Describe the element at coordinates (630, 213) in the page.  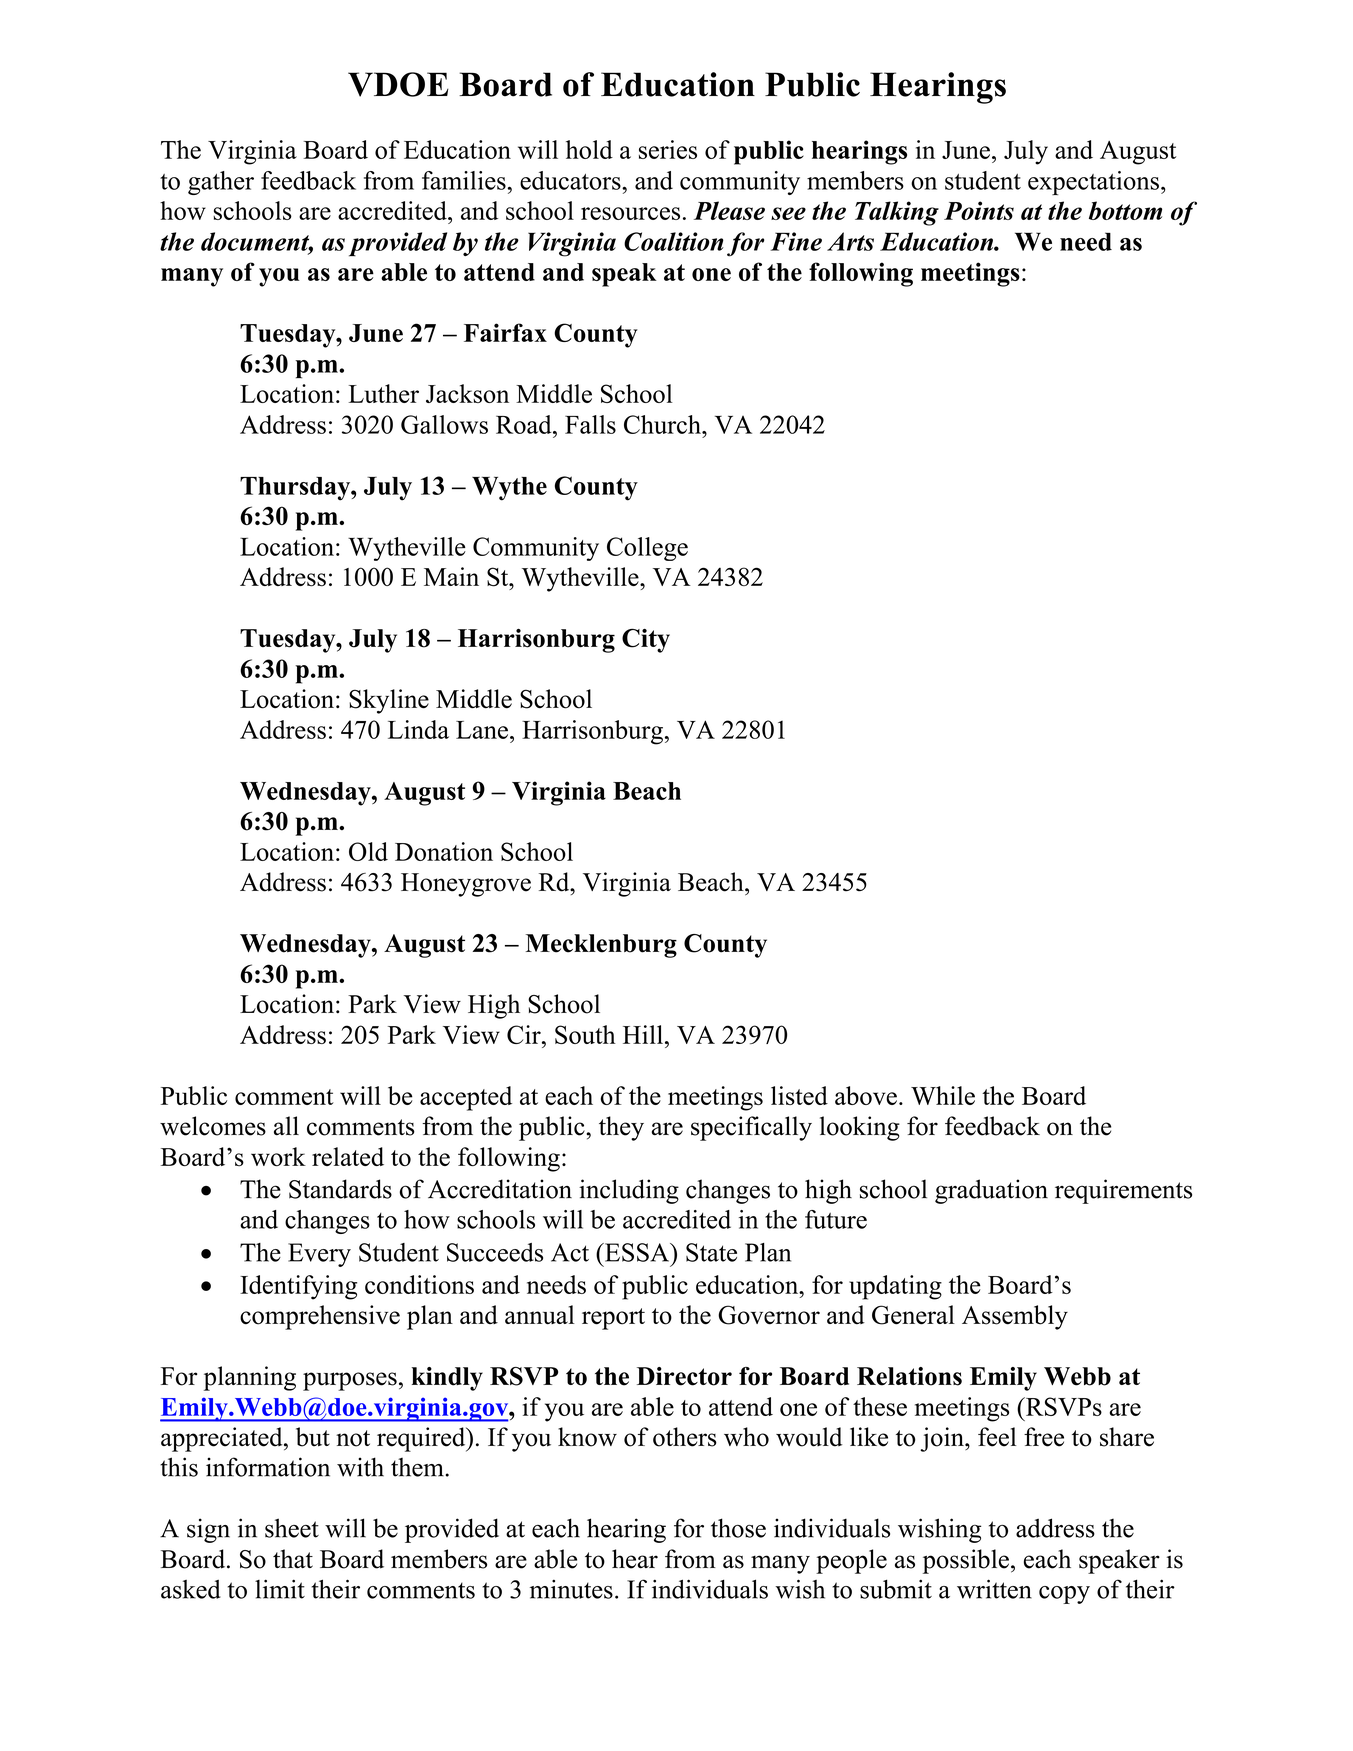
I see `resources` at that location.
